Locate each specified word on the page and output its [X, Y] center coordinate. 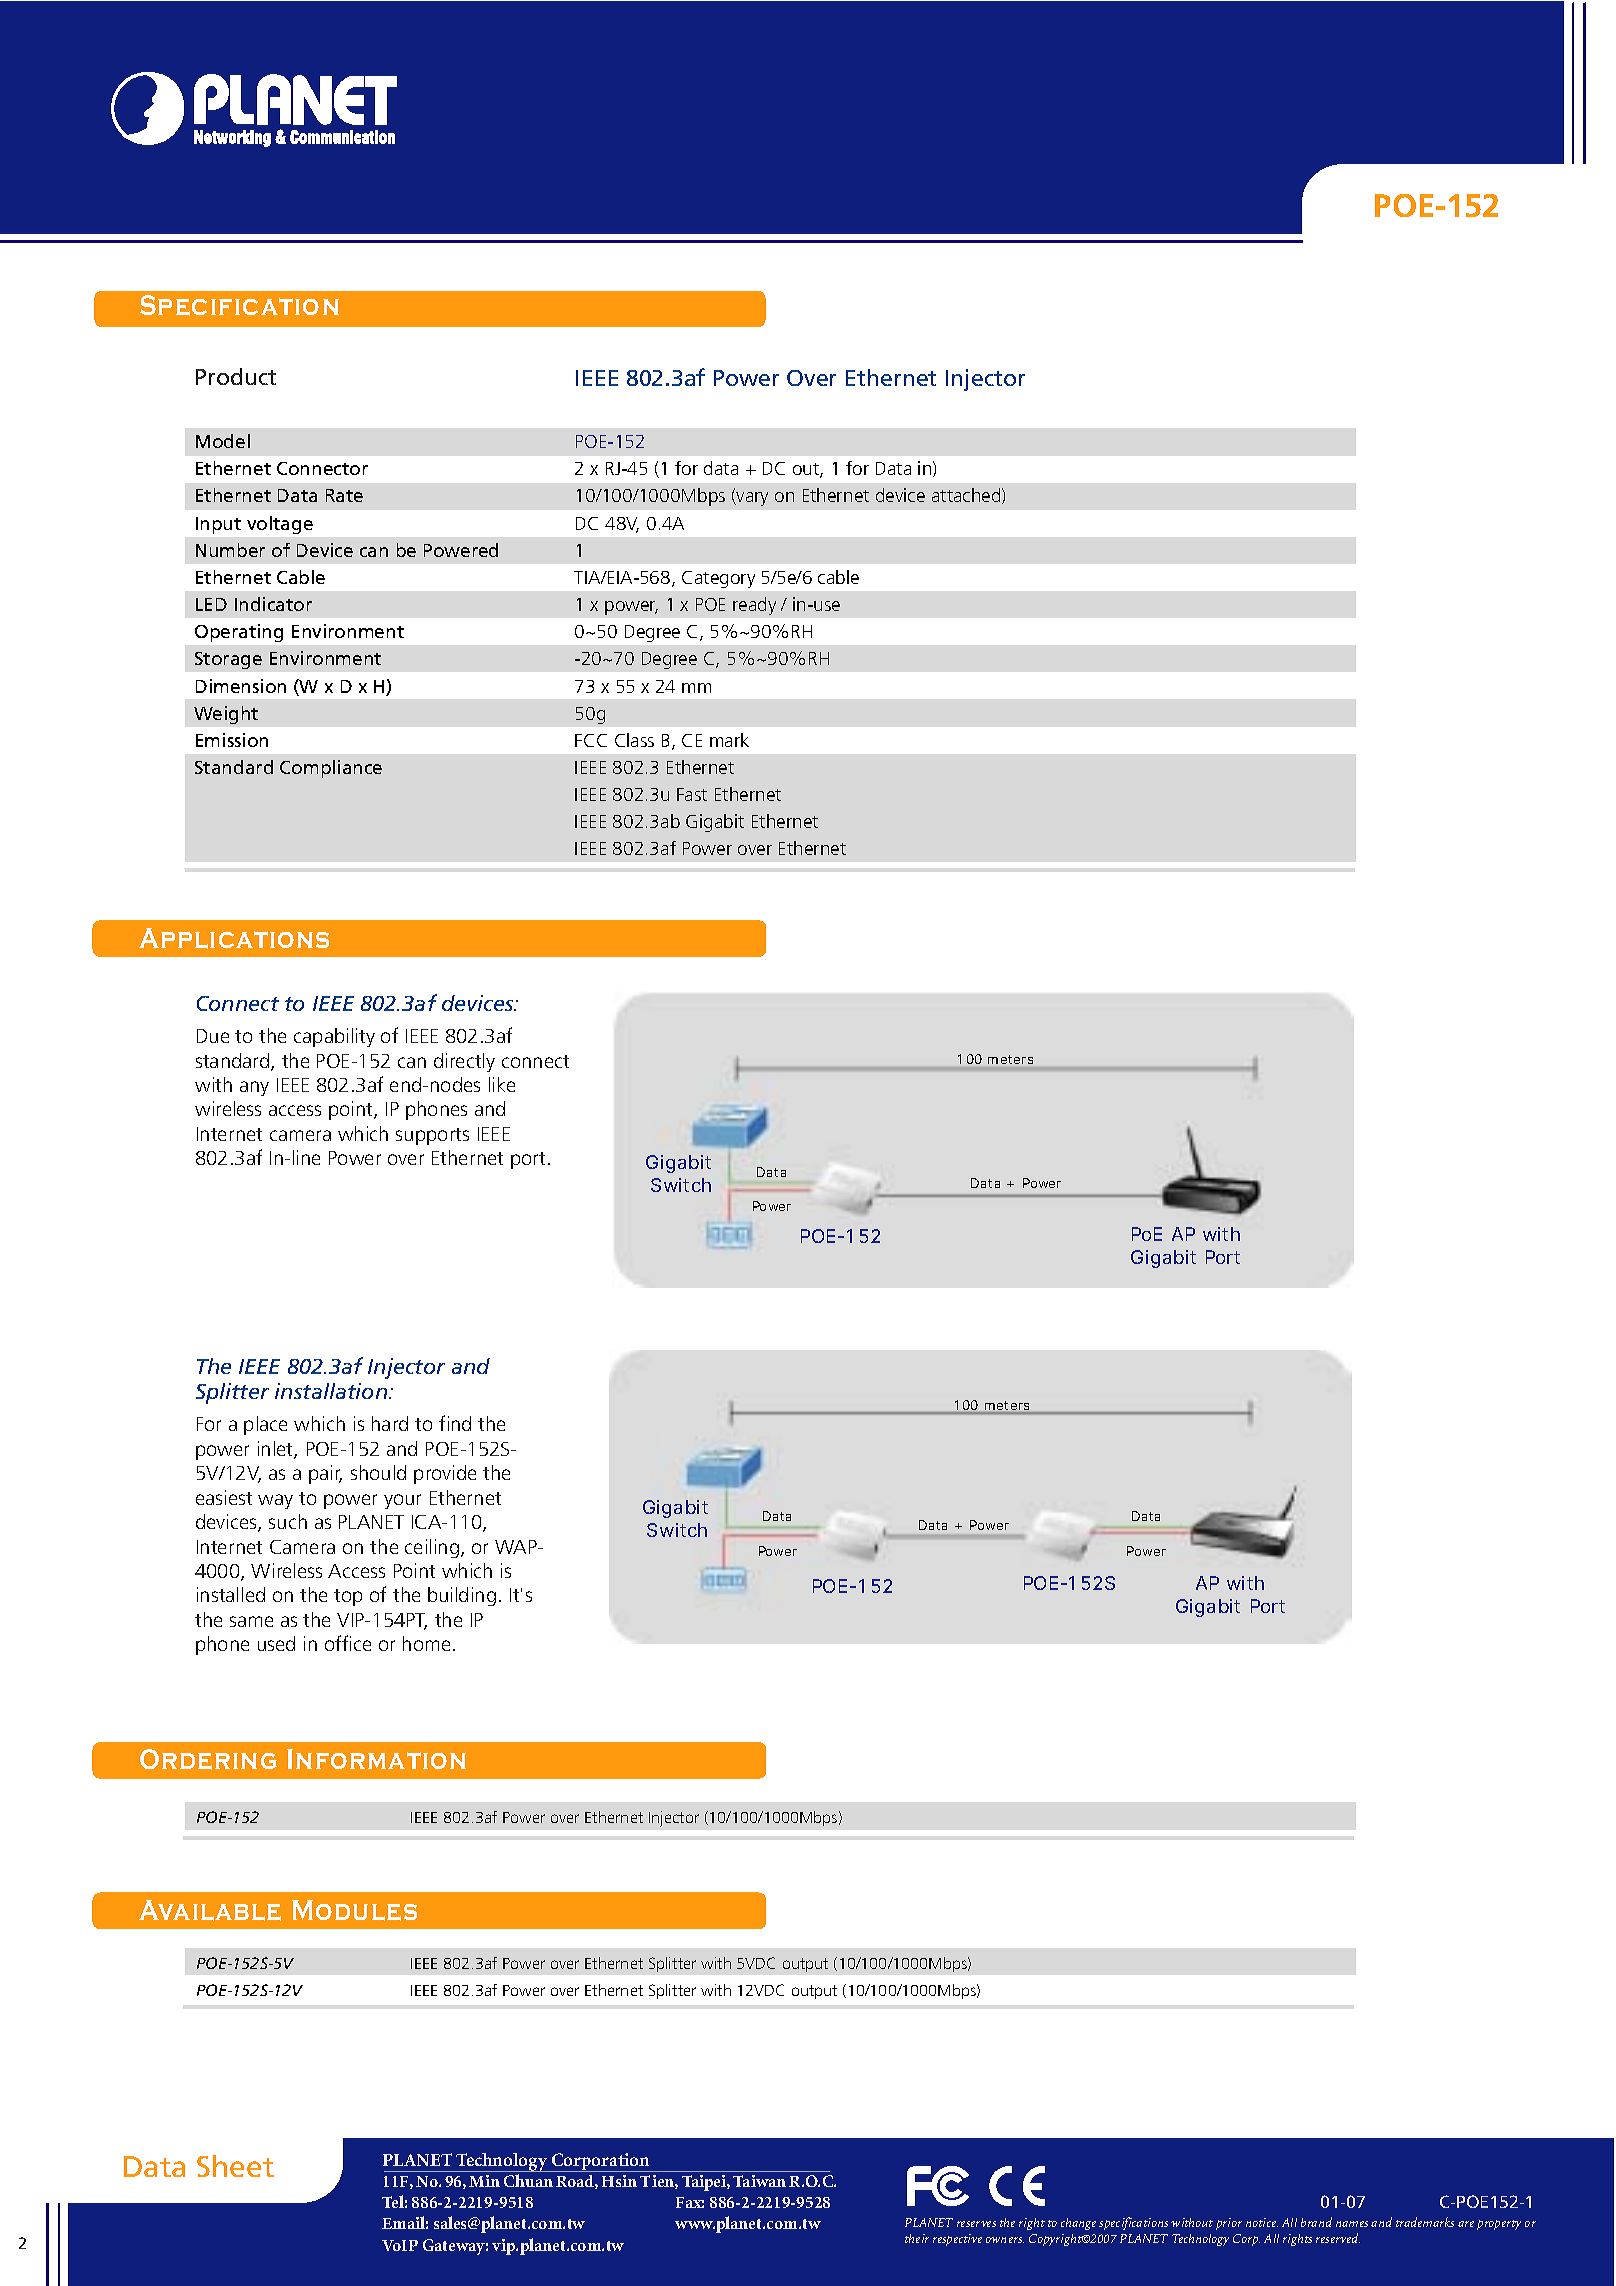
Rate [344, 495]
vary [751, 499]
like [502, 1084]
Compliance [331, 769]
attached [967, 496]
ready [754, 606]
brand [1316, 2222]
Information [376, 1759]
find [455, 1423]
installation [332, 1391]
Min [484, 2181]
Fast [692, 794]
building [462, 1596]
